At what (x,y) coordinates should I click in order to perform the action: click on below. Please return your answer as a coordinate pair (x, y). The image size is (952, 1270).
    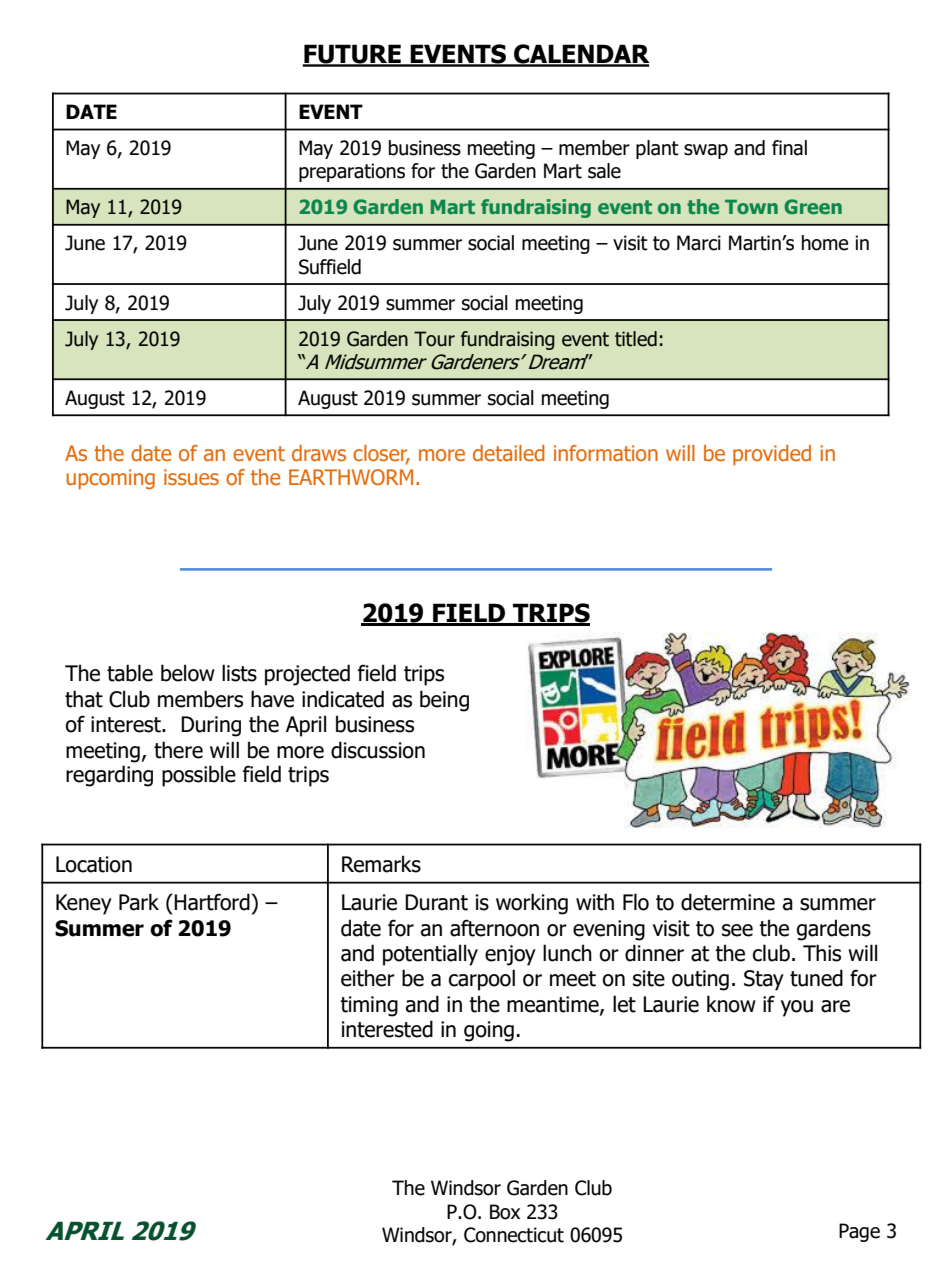
    Looking at the image, I should click on (188, 673).
